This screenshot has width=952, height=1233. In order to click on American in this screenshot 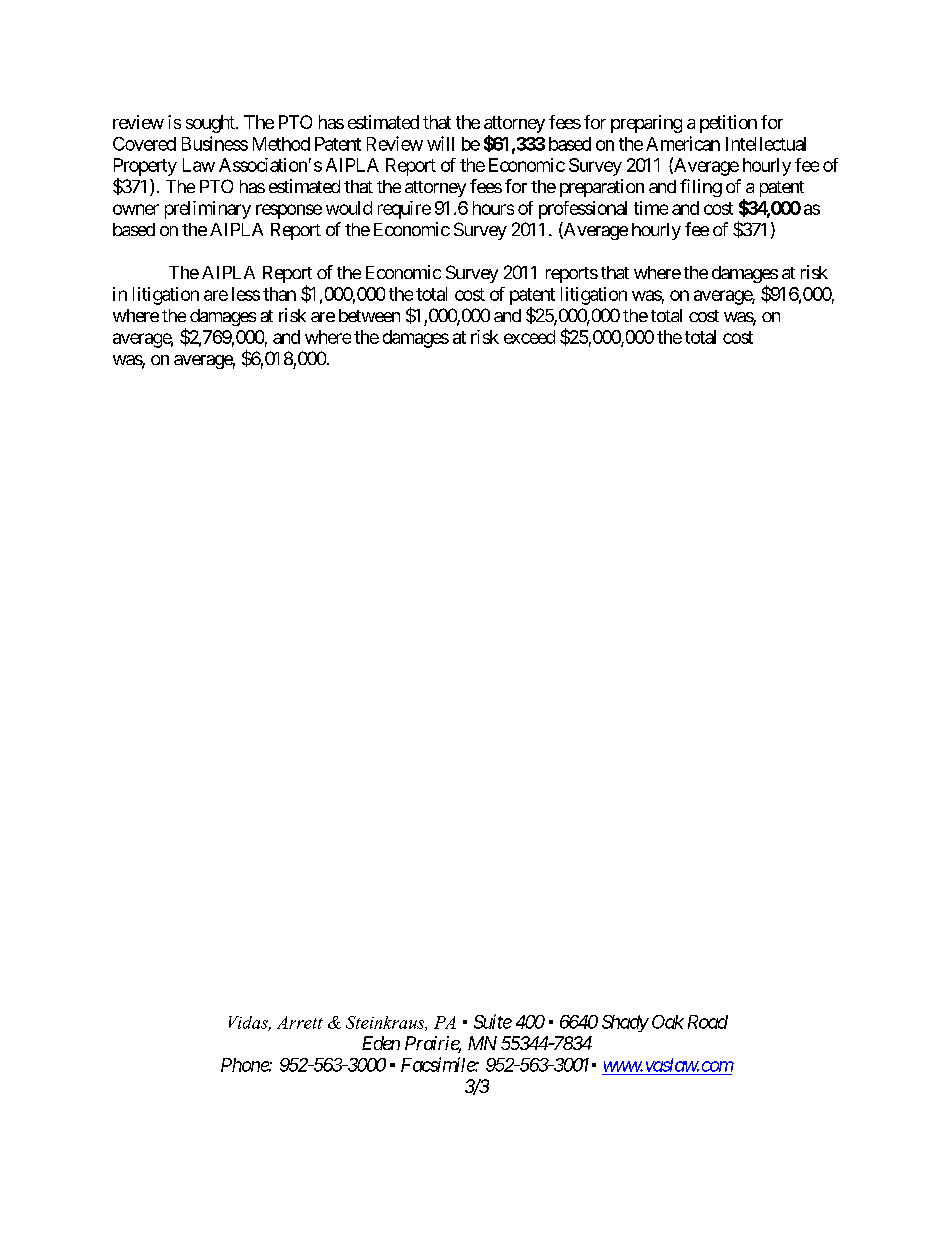, I will do `click(683, 143)`.
